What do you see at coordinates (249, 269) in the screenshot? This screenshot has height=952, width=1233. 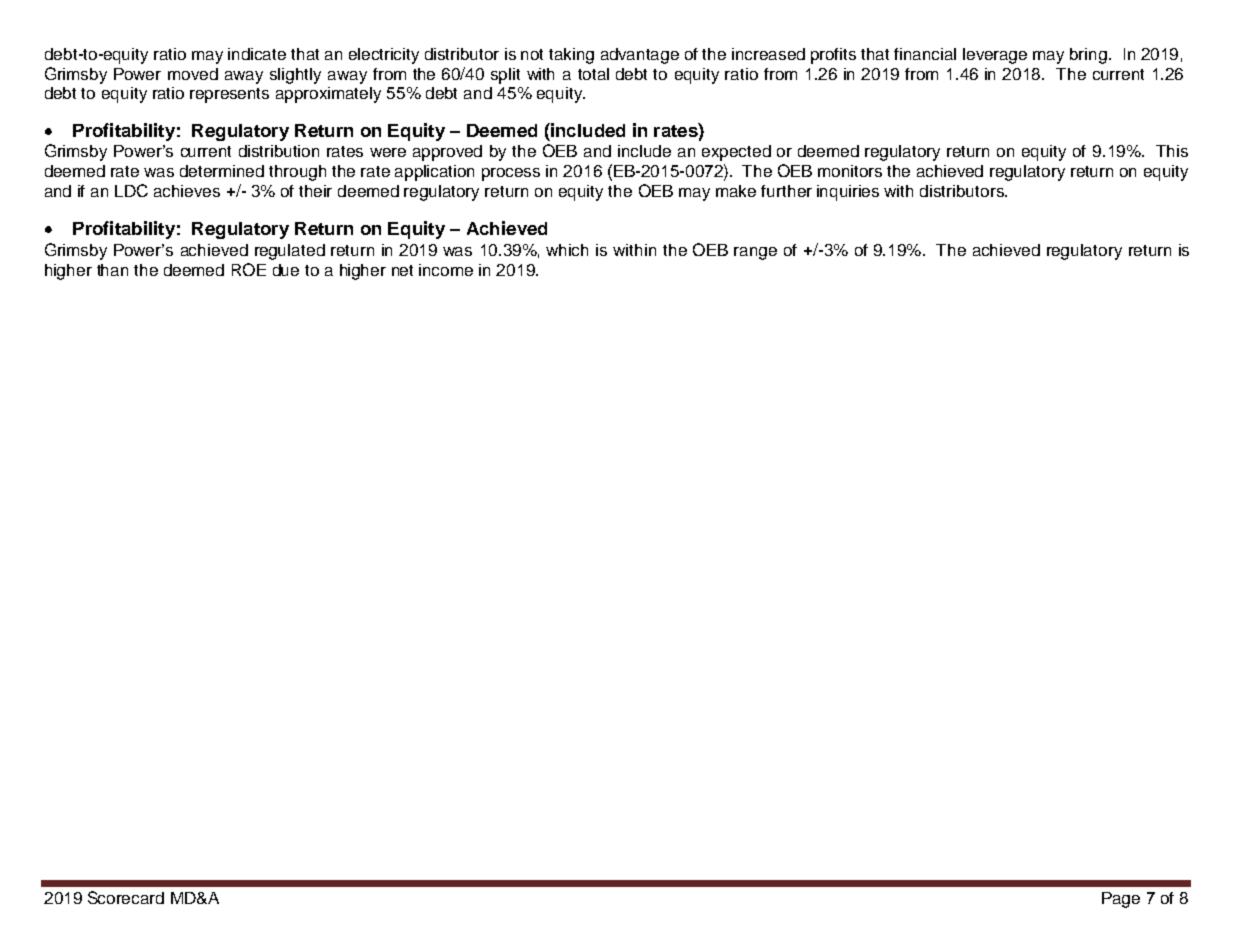 I see `ROE` at bounding box center [249, 269].
